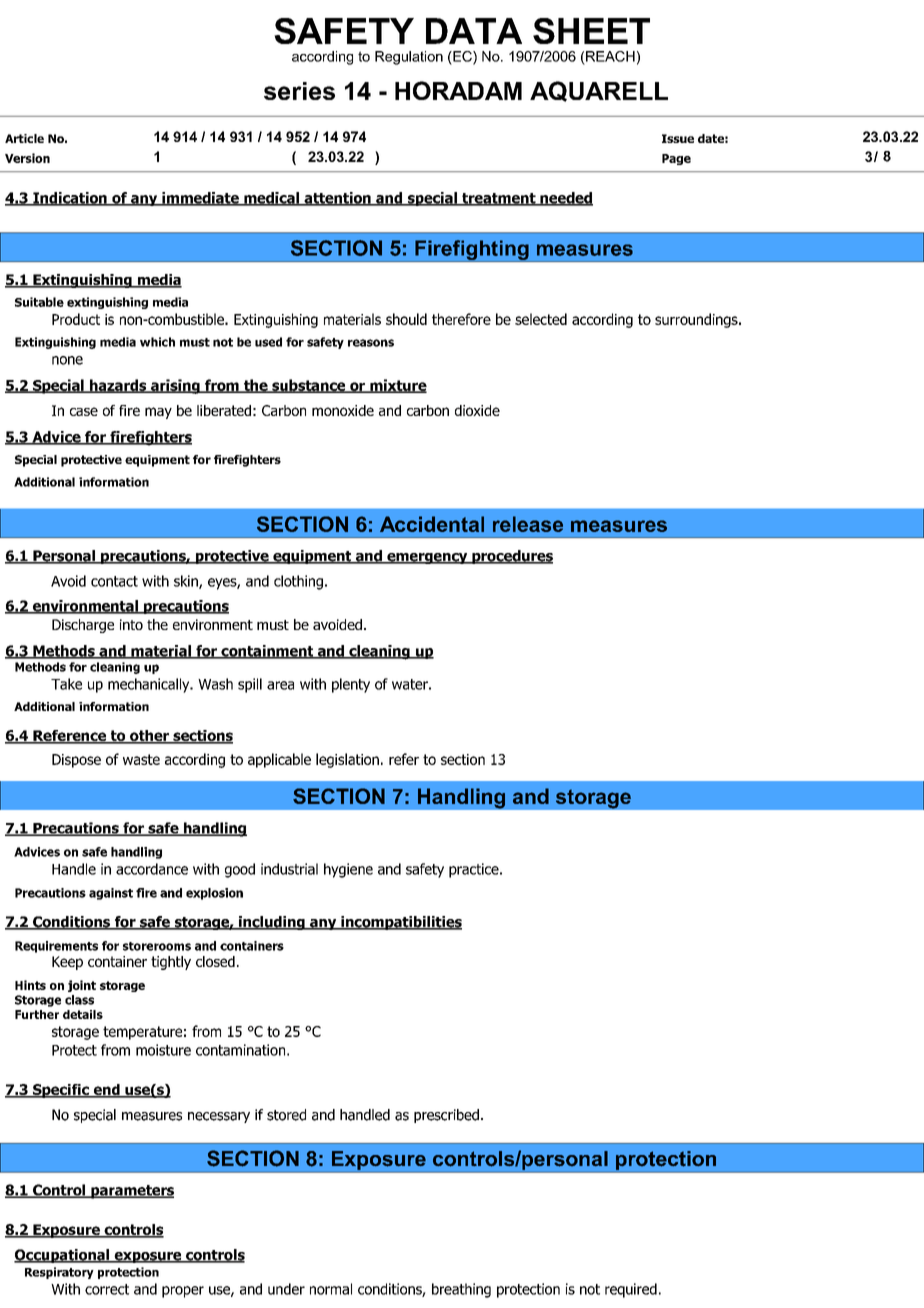 The width and height of the image is (924, 1308). What do you see at coordinates (111, 894) in the image?
I see `against` at bounding box center [111, 894].
